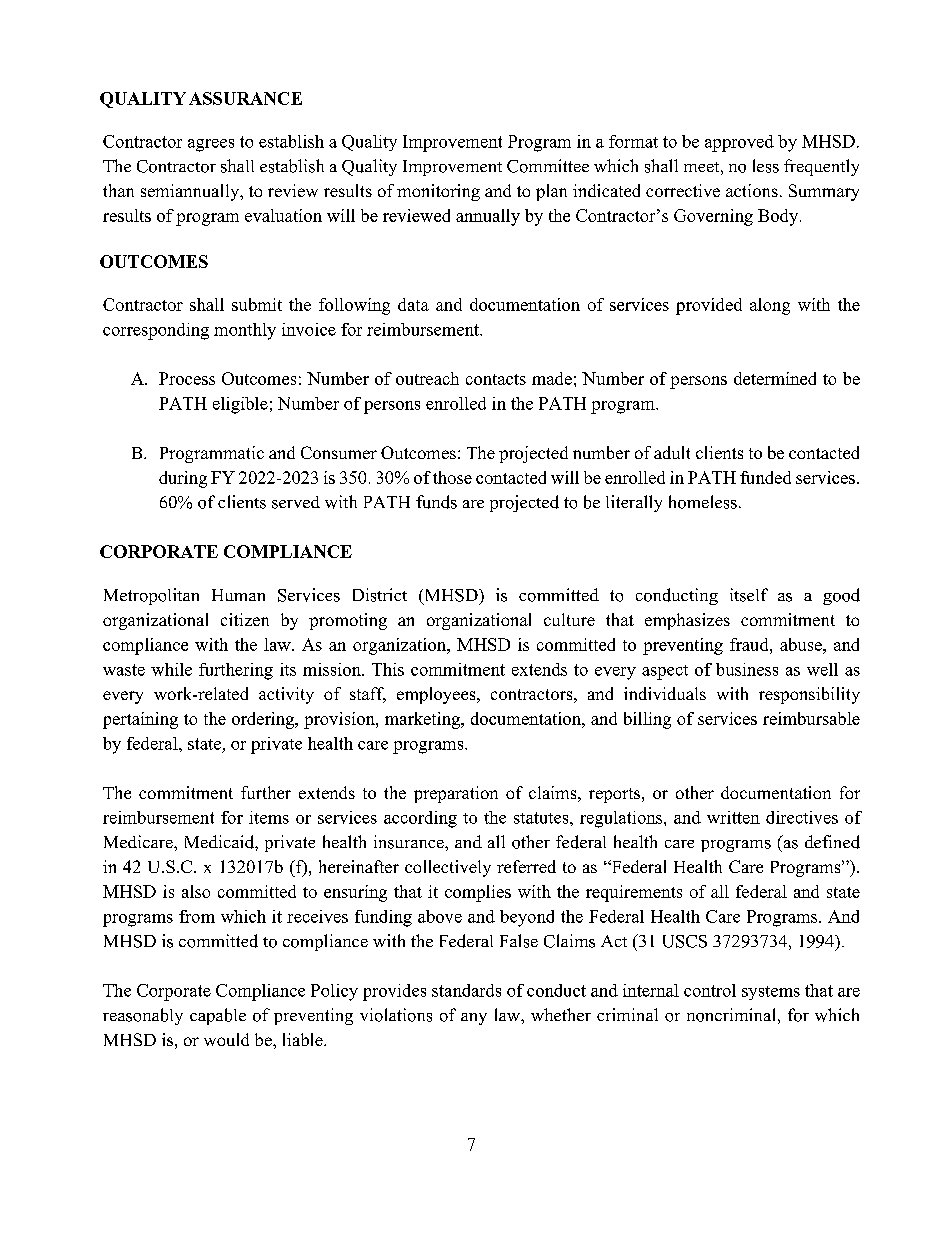 The image size is (952, 1233). Describe the element at coordinates (380, 595) in the screenshot. I see `District` at that location.
